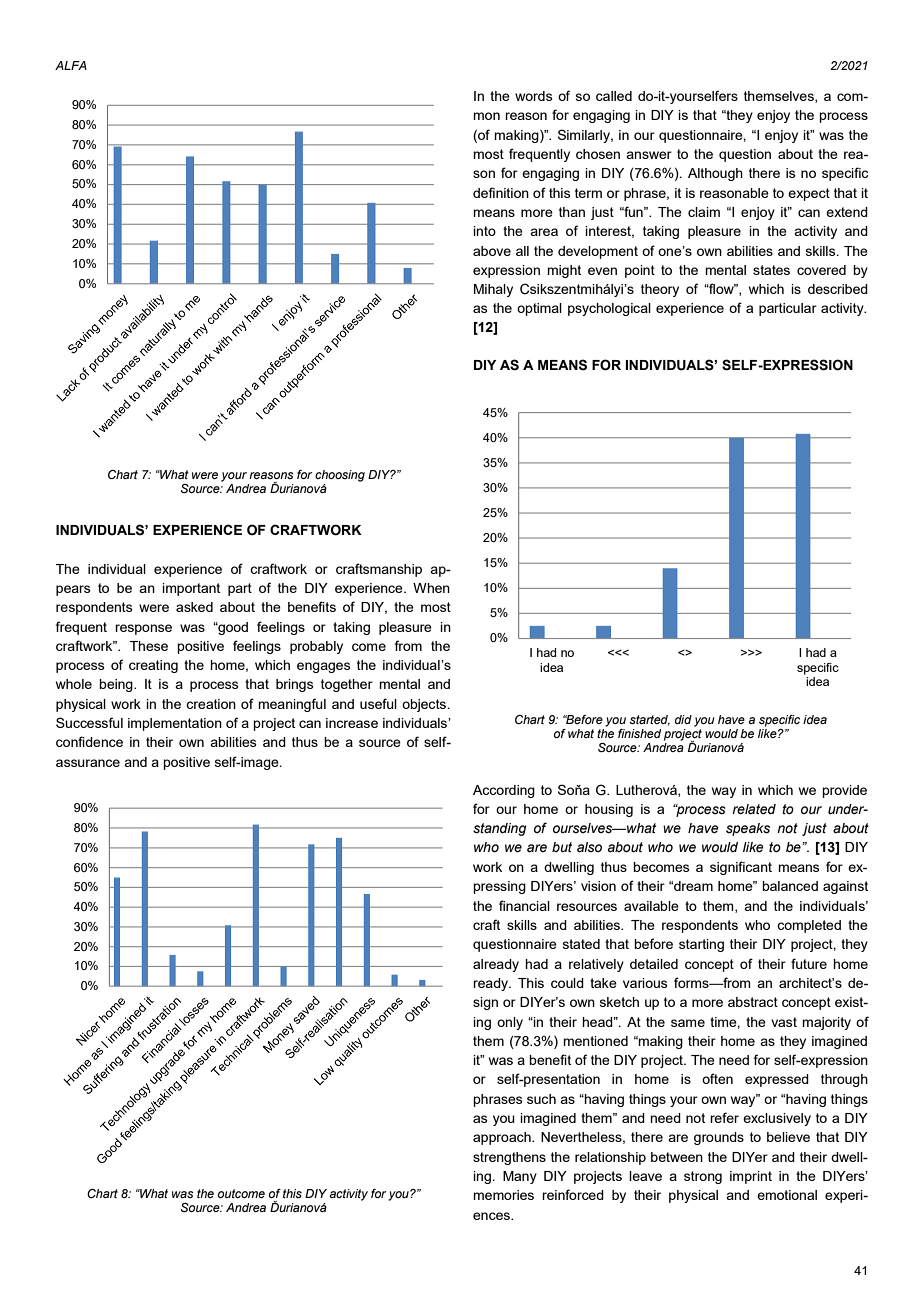  I want to click on When, so click(431, 588).
